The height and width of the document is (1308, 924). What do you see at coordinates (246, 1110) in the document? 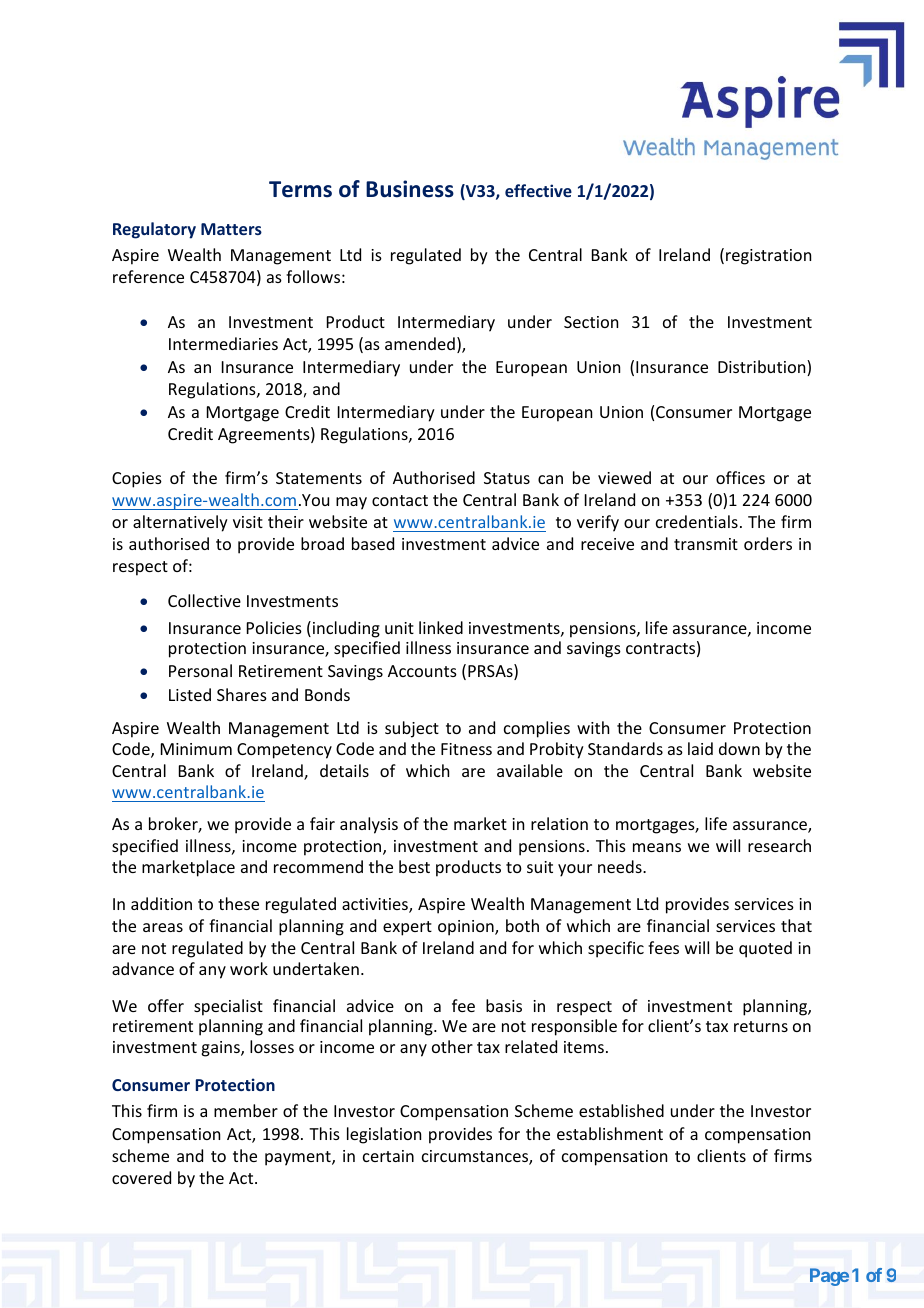
I see `member` at bounding box center [246, 1110].
